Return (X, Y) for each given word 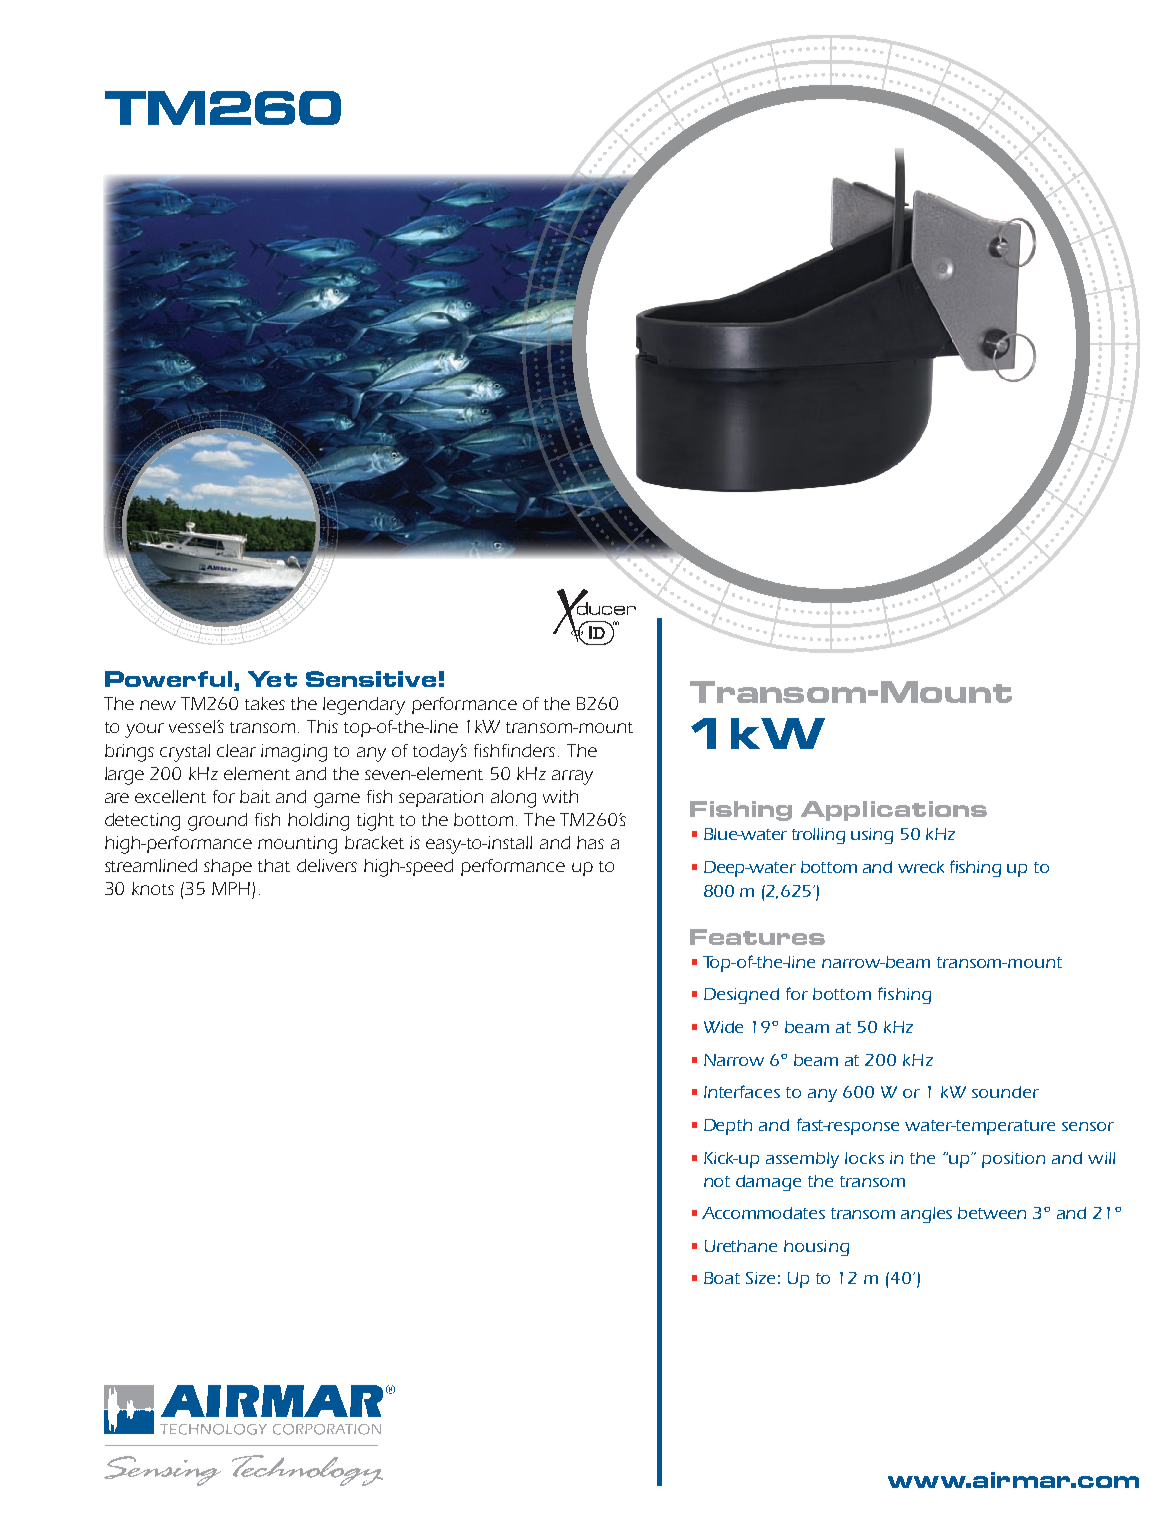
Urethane (741, 1246)
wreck (921, 867)
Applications (894, 811)
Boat (722, 1278)
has (590, 842)
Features (757, 937)
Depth (728, 1127)
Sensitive (371, 679)
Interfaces (742, 1091)
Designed (741, 996)
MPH (231, 888)
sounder (1005, 1092)
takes (265, 703)
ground (217, 822)
